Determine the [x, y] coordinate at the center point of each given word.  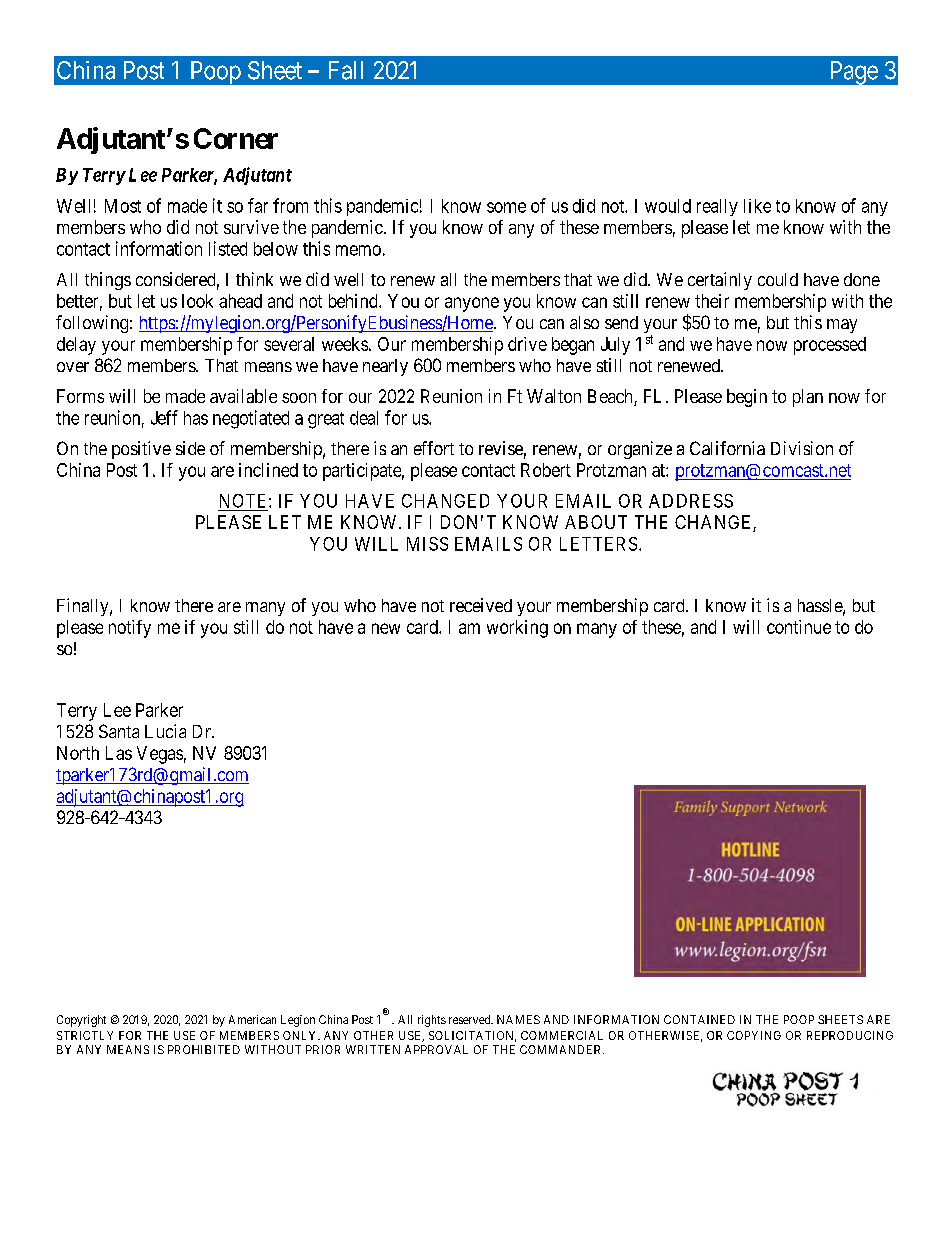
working [517, 629]
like [757, 206]
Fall [346, 70]
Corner [236, 138]
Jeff [164, 417]
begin [747, 398]
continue [799, 627]
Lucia [165, 731]
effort [434, 448]
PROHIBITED [204, 1049]
